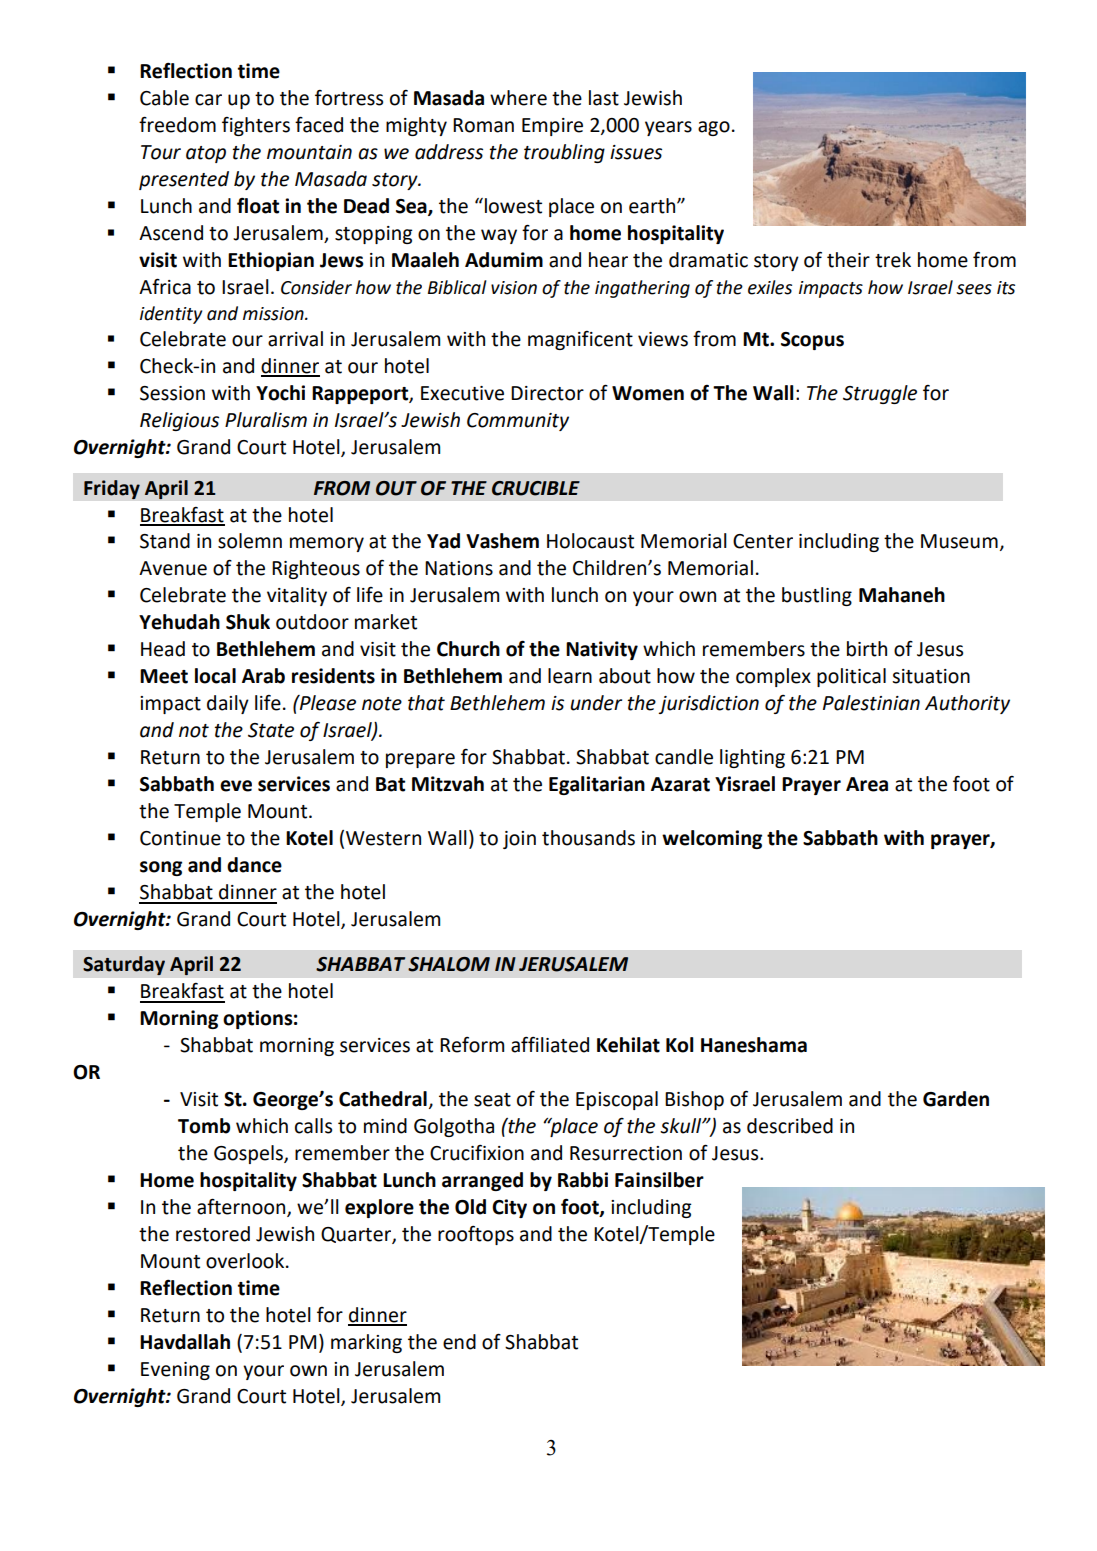  I want to click on SHALOM, so click(449, 964).
